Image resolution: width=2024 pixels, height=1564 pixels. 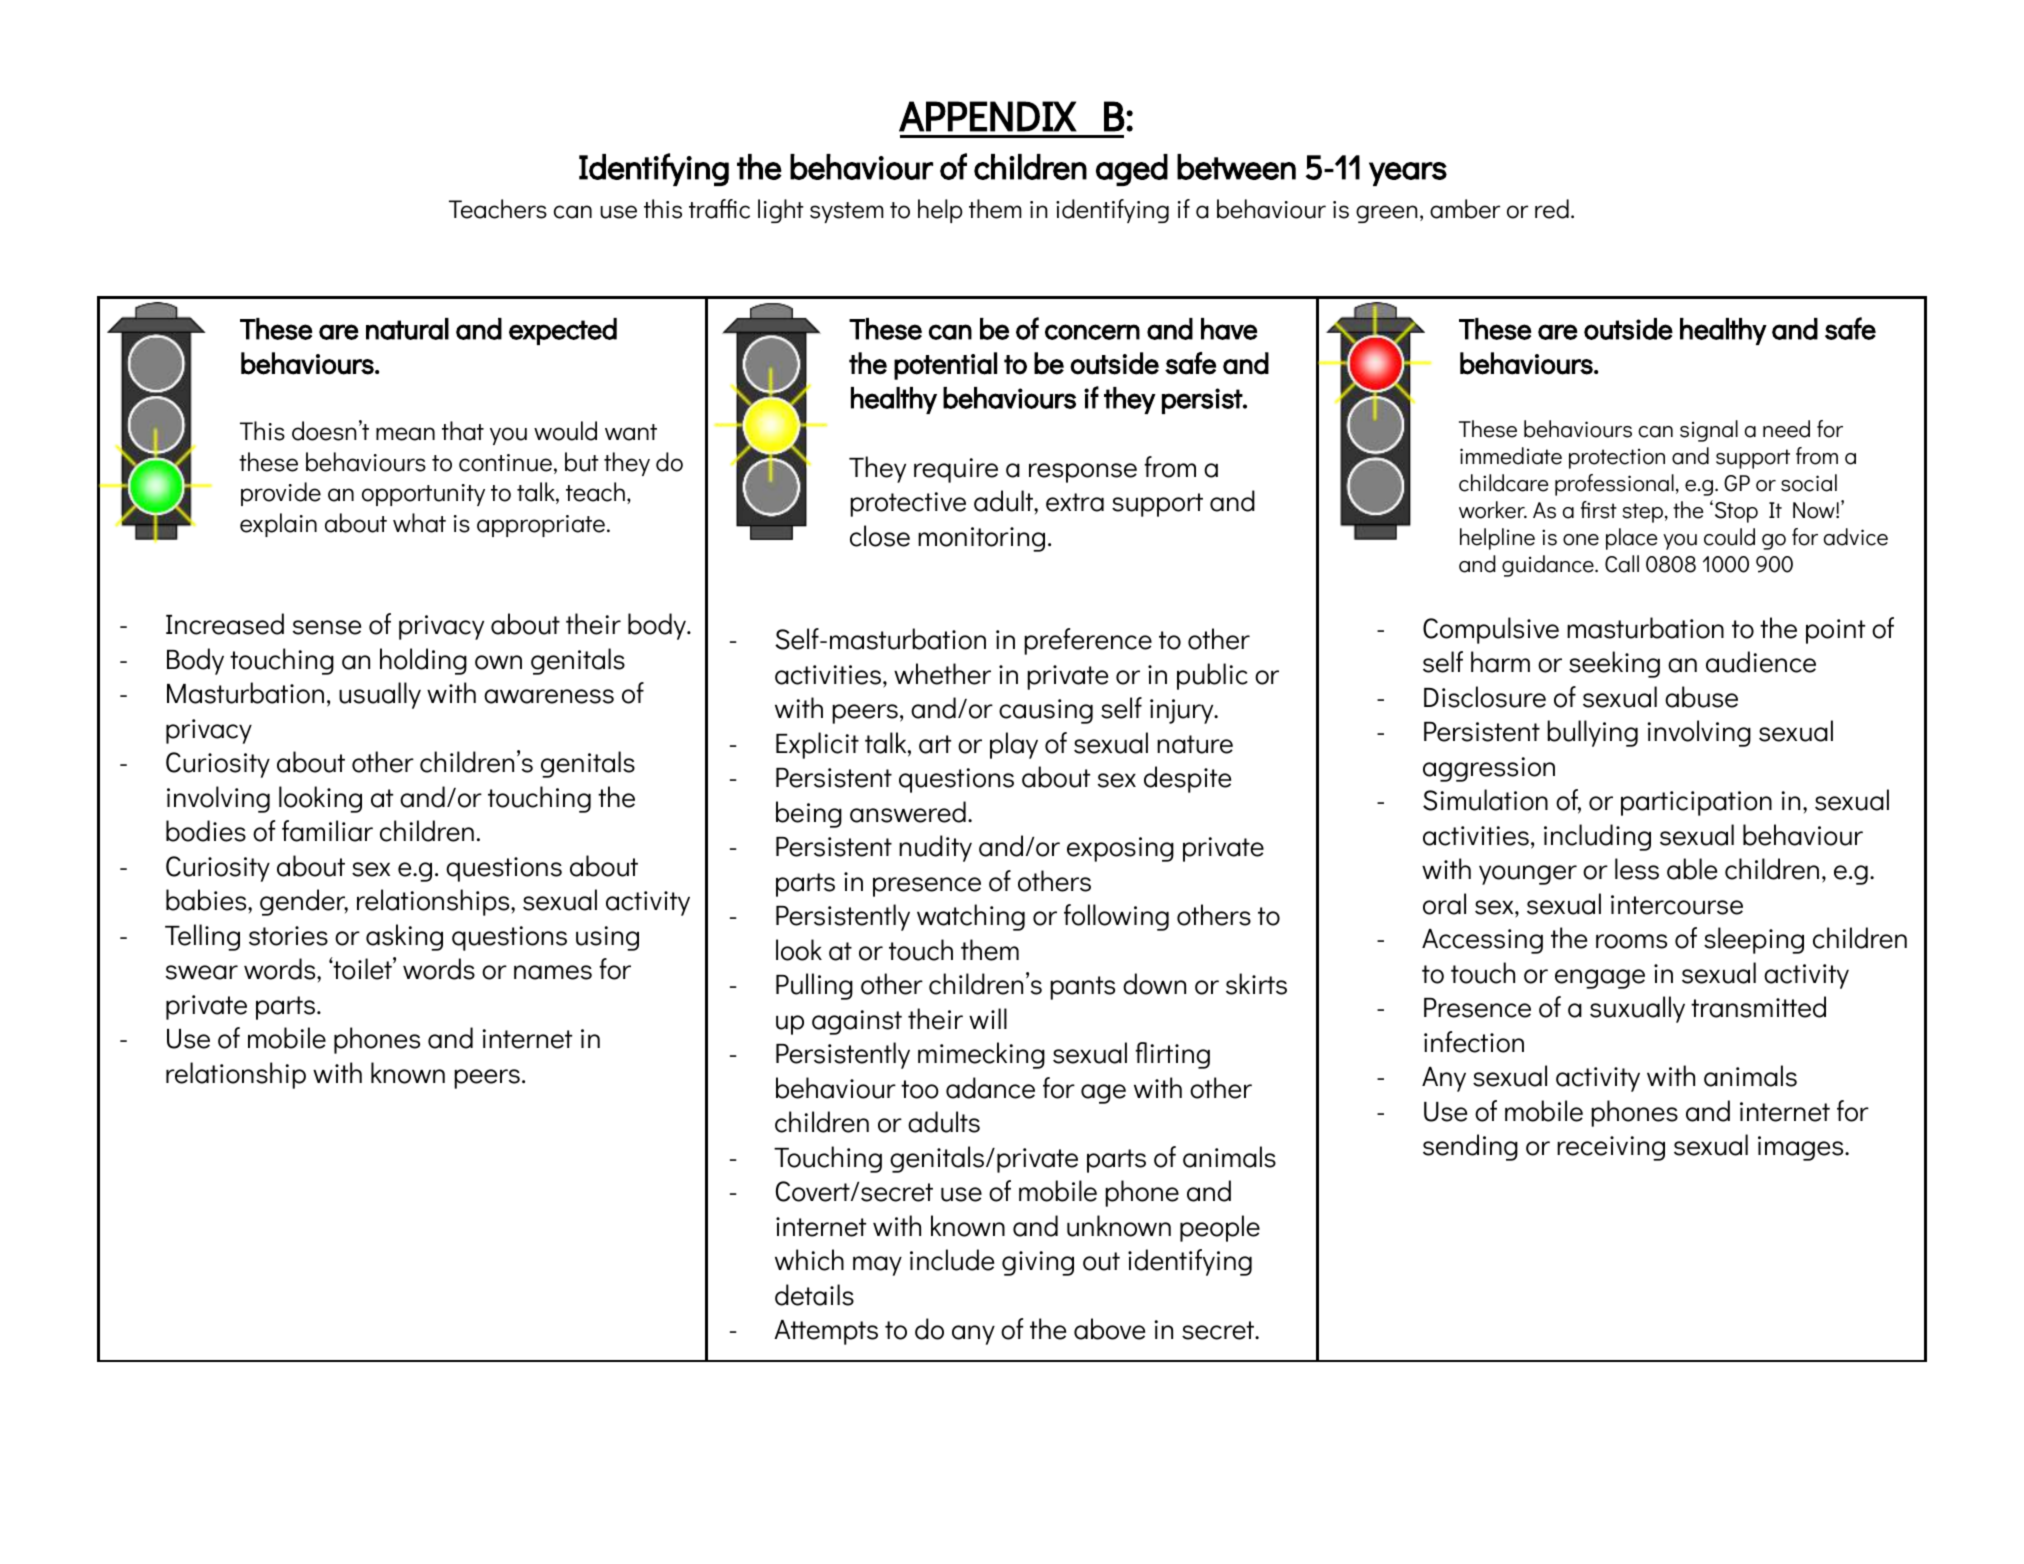 I want to click on mean, so click(x=405, y=434).
